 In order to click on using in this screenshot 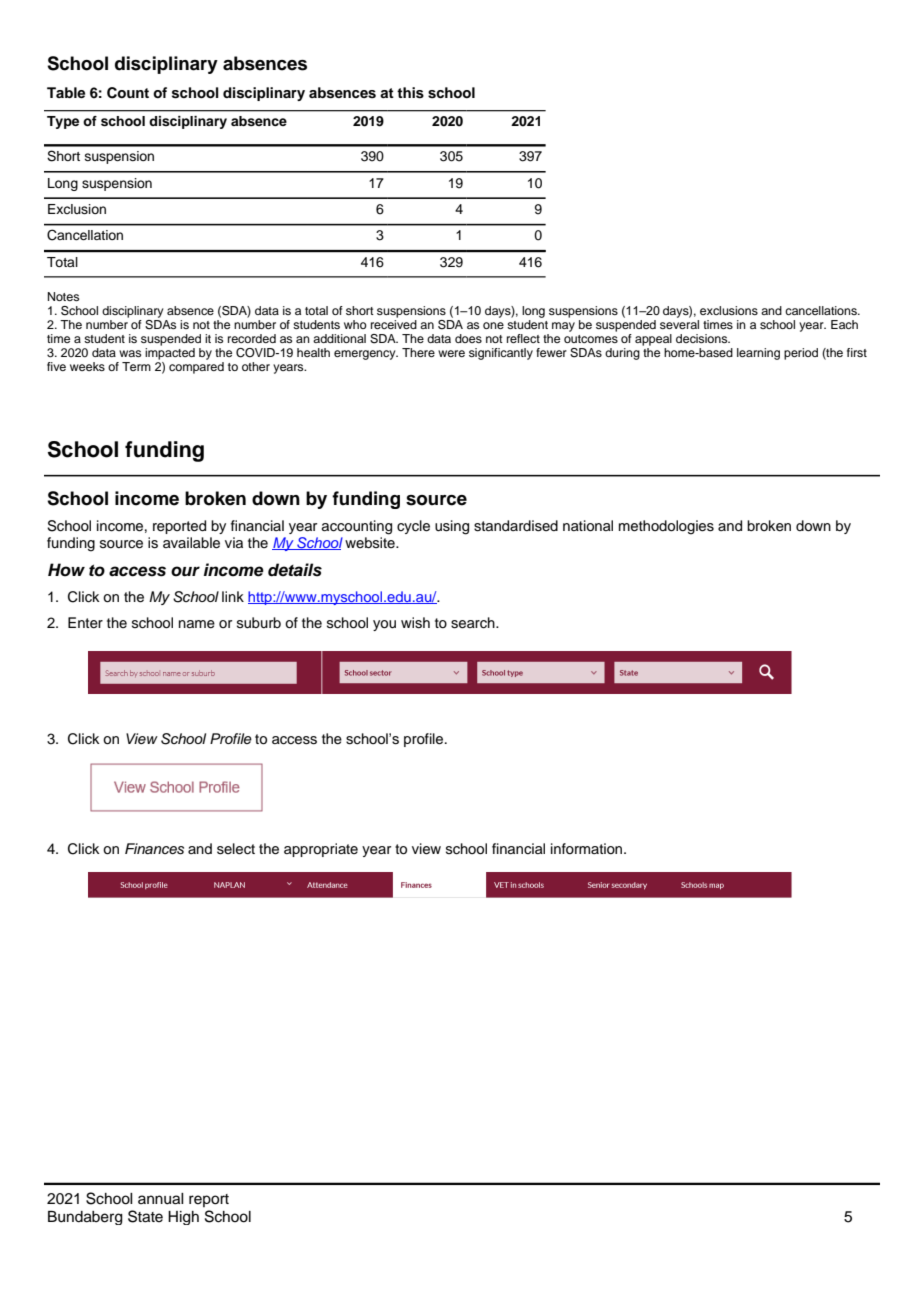, I will do `click(452, 527)`.
